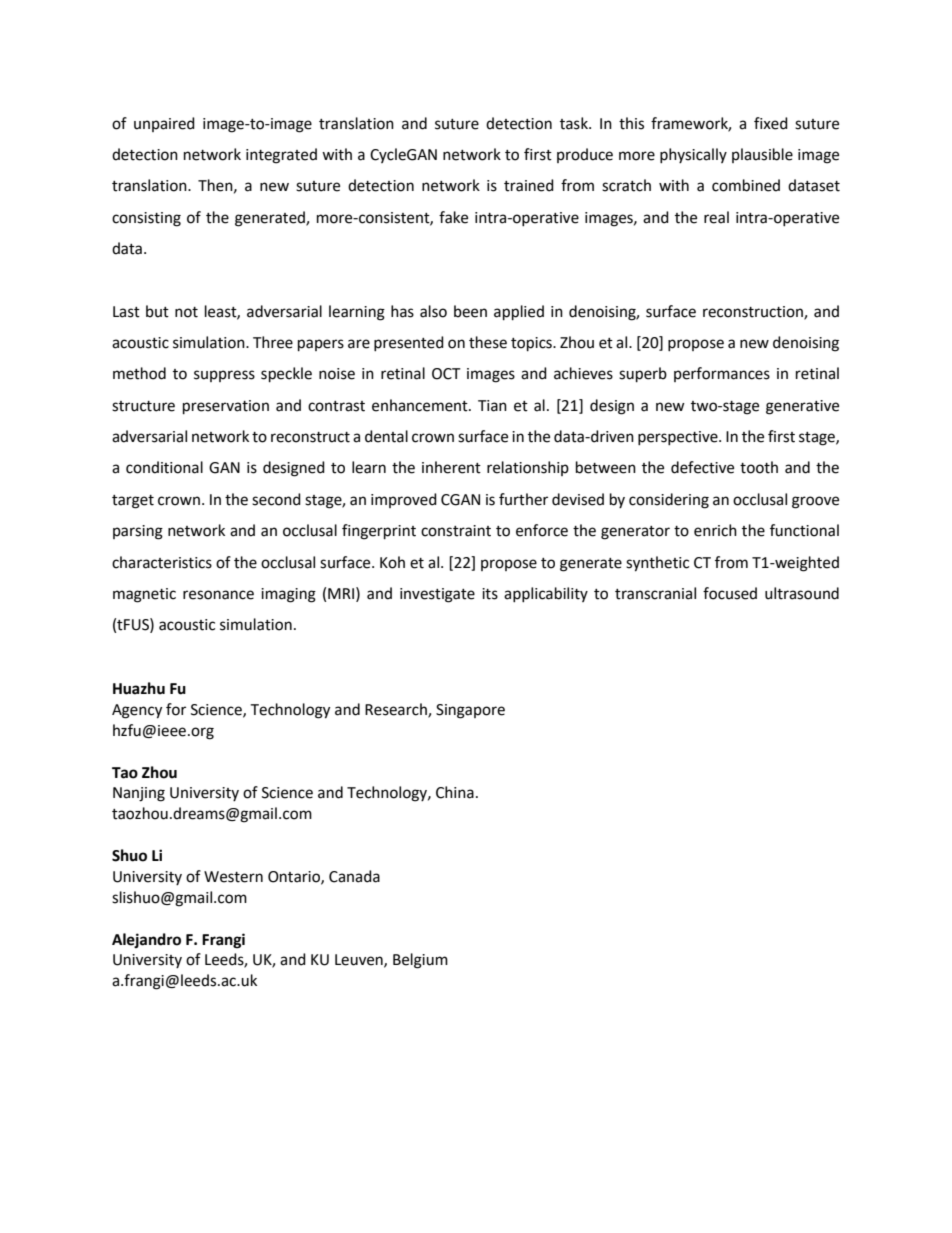  Describe the element at coordinates (529, 185) in the screenshot. I see `trained` at that location.
